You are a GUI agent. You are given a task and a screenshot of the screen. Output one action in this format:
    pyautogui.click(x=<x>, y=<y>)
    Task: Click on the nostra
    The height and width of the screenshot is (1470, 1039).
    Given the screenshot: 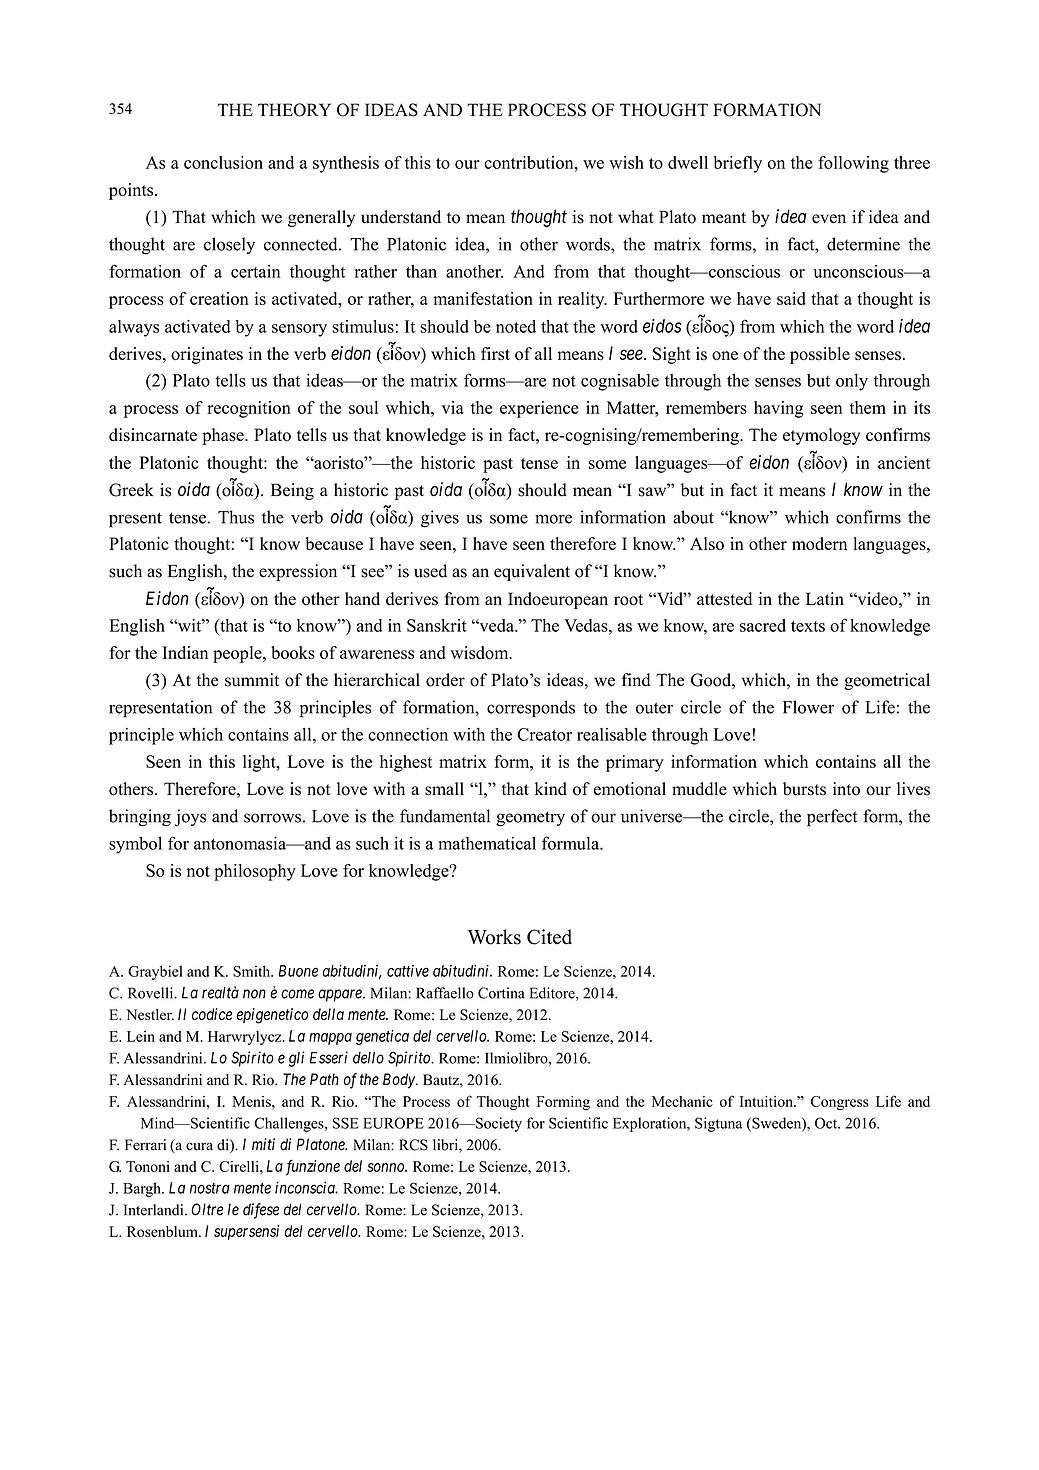 What is the action you would take?
    pyautogui.click(x=210, y=1188)
